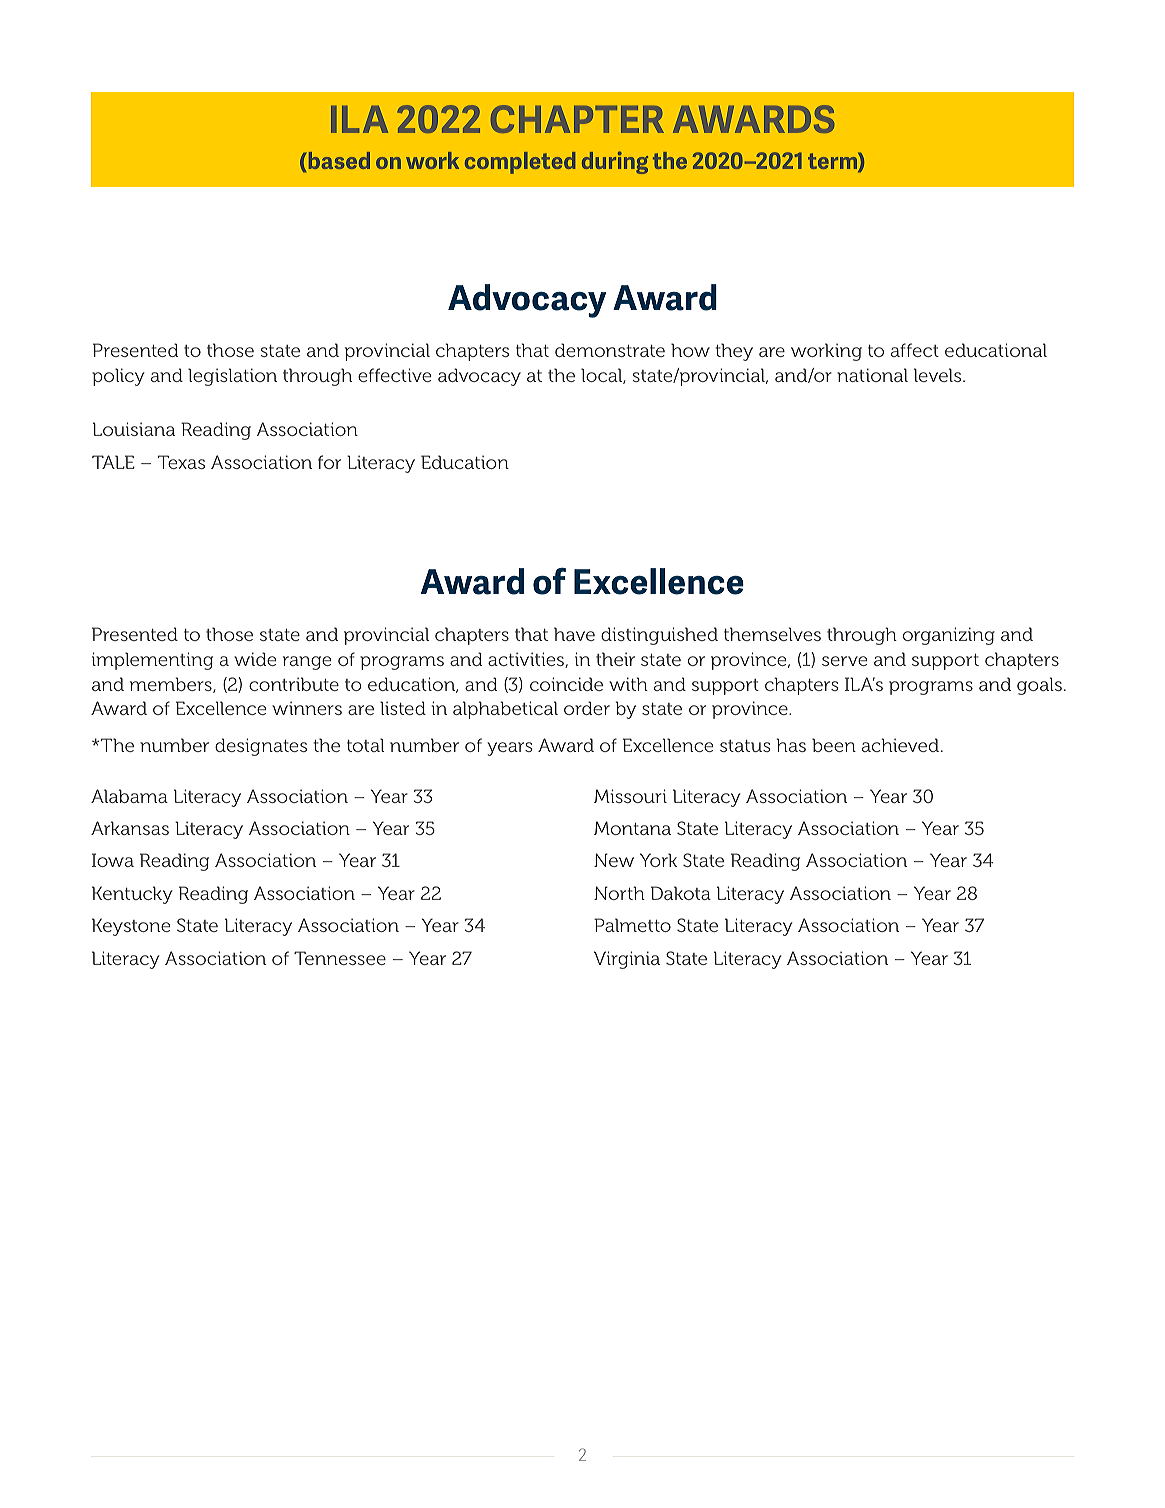  Describe the element at coordinates (632, 925) in the screenshot. I see `Palmetto` at that location.
